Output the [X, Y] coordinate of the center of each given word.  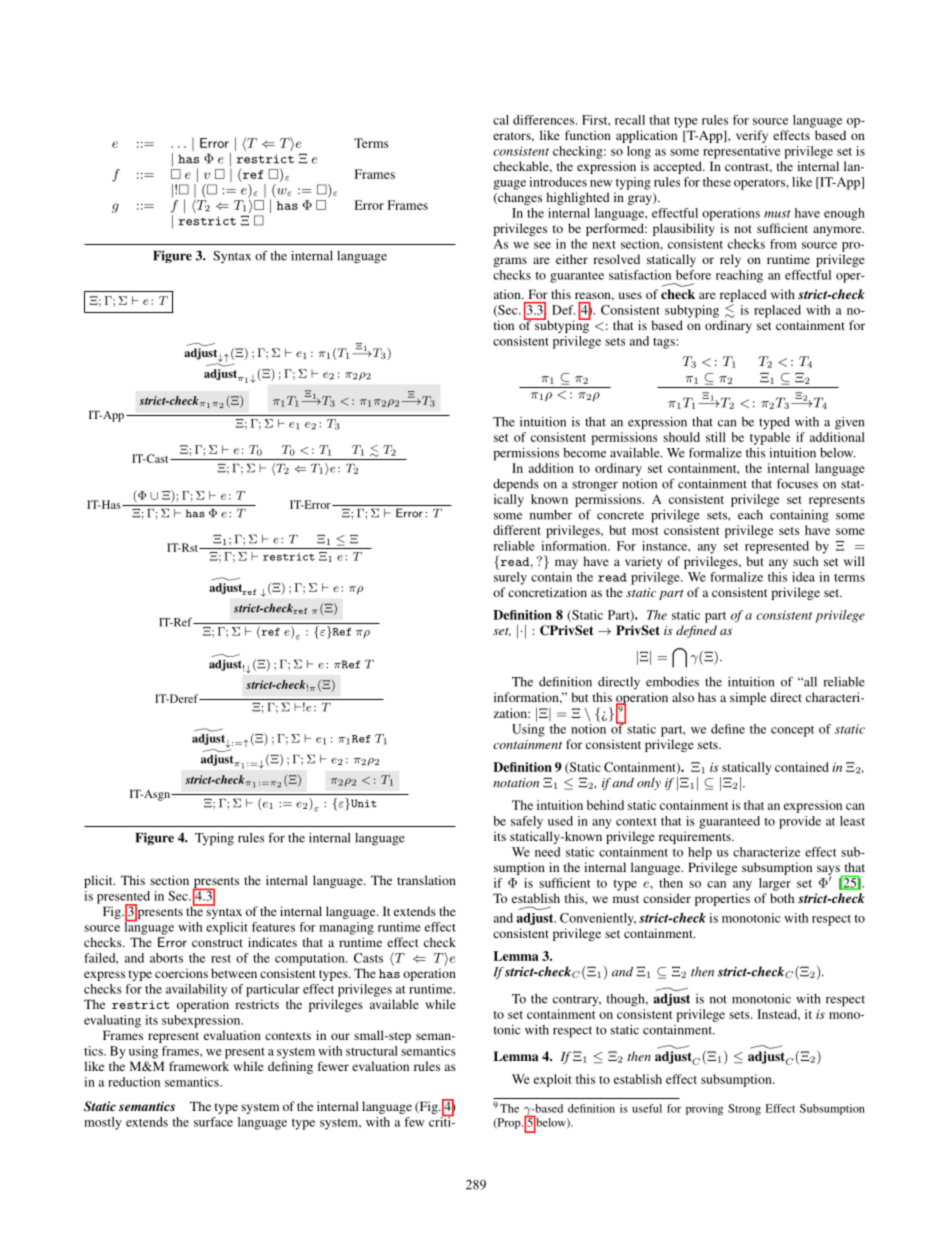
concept [792, 731]
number [551, 515]
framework [199, 1066]
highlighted [578, 198]
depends [516, 485]
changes [519, 198]
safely [527, 822]
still [716, 437]
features [273, 927]
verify [752, 136]
